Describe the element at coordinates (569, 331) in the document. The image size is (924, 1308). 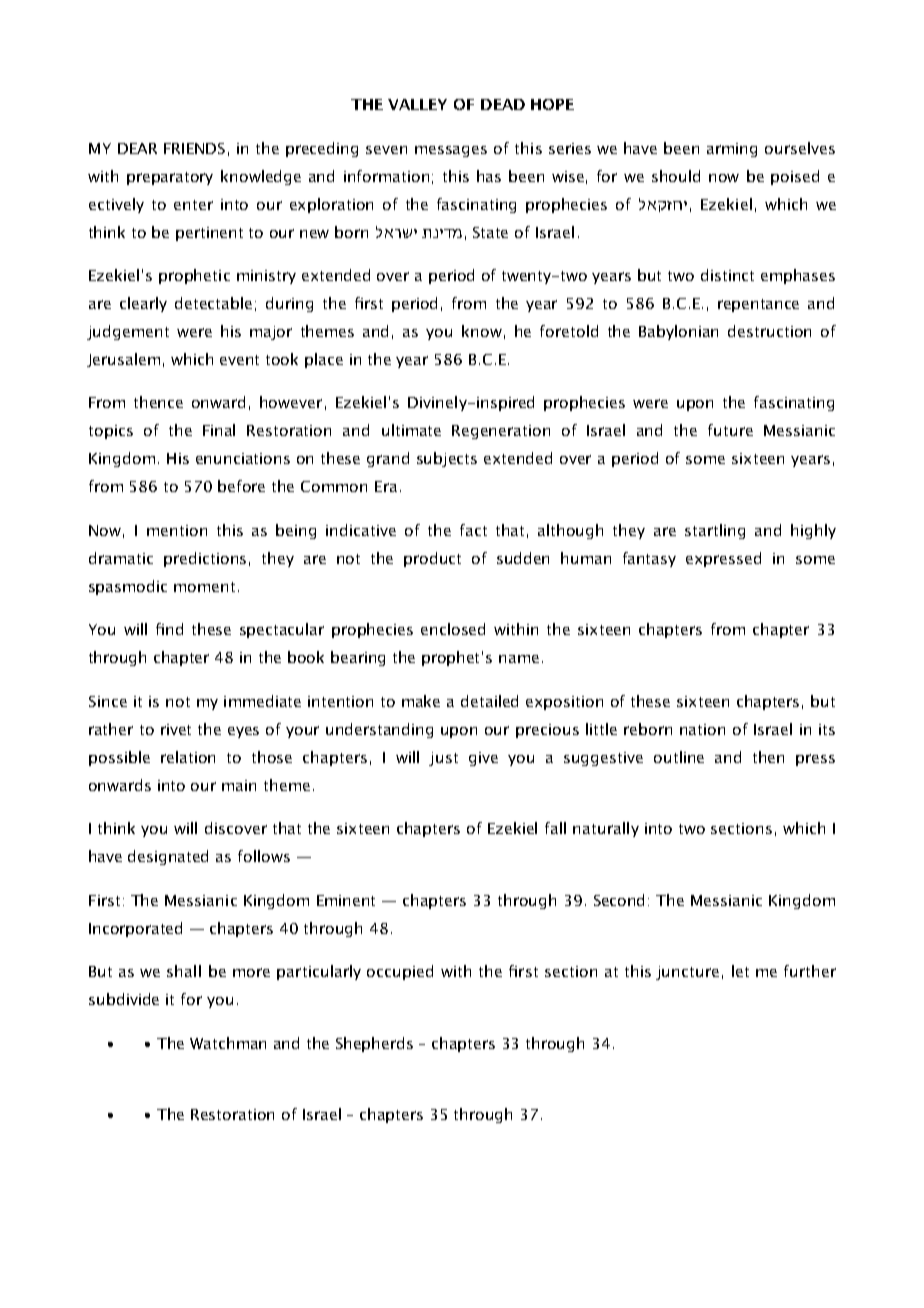
I see `foretold` at that location.
